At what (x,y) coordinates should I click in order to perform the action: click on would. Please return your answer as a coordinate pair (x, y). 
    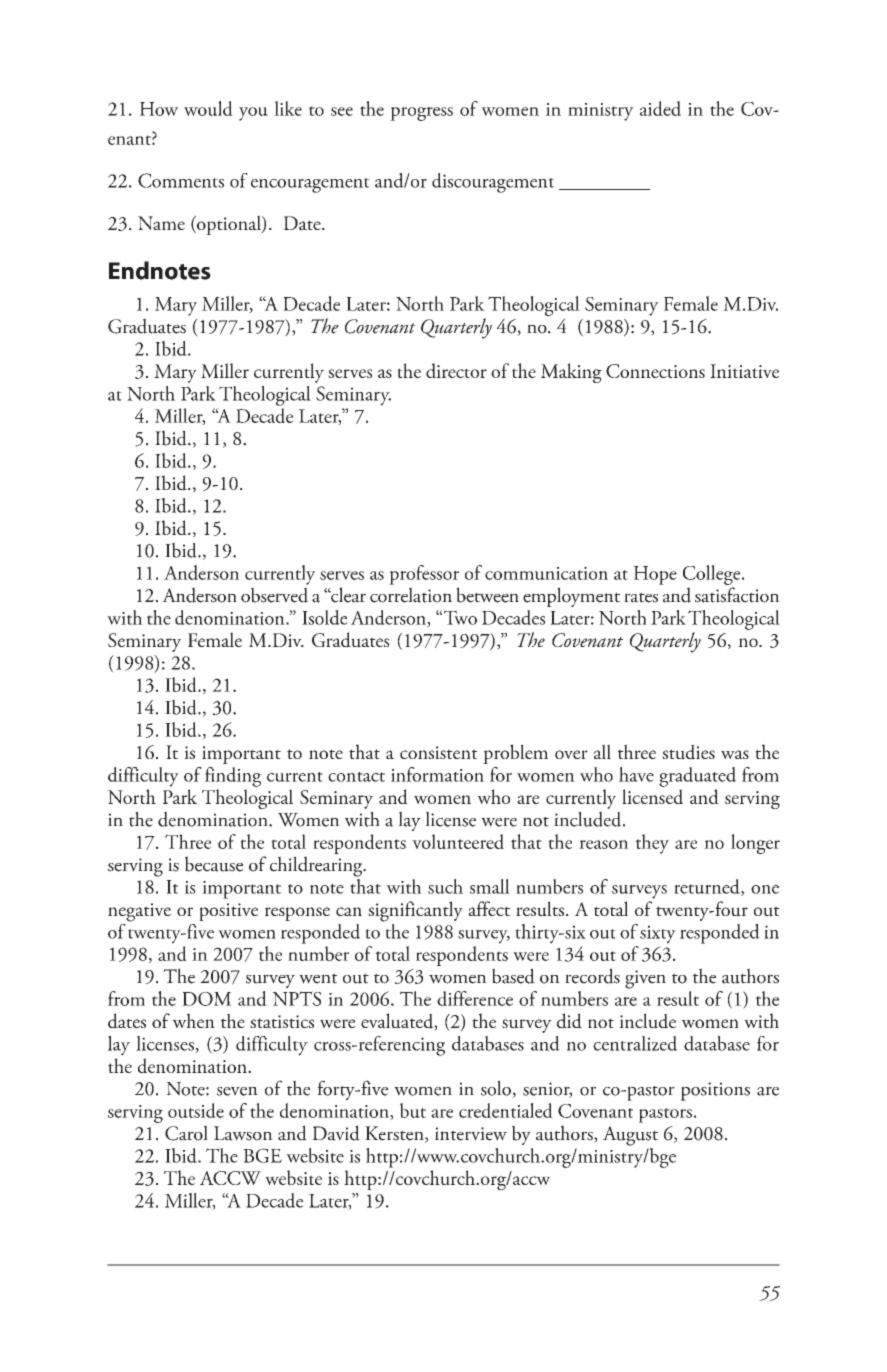
    Looking at the image, I should click on (208, 108).
